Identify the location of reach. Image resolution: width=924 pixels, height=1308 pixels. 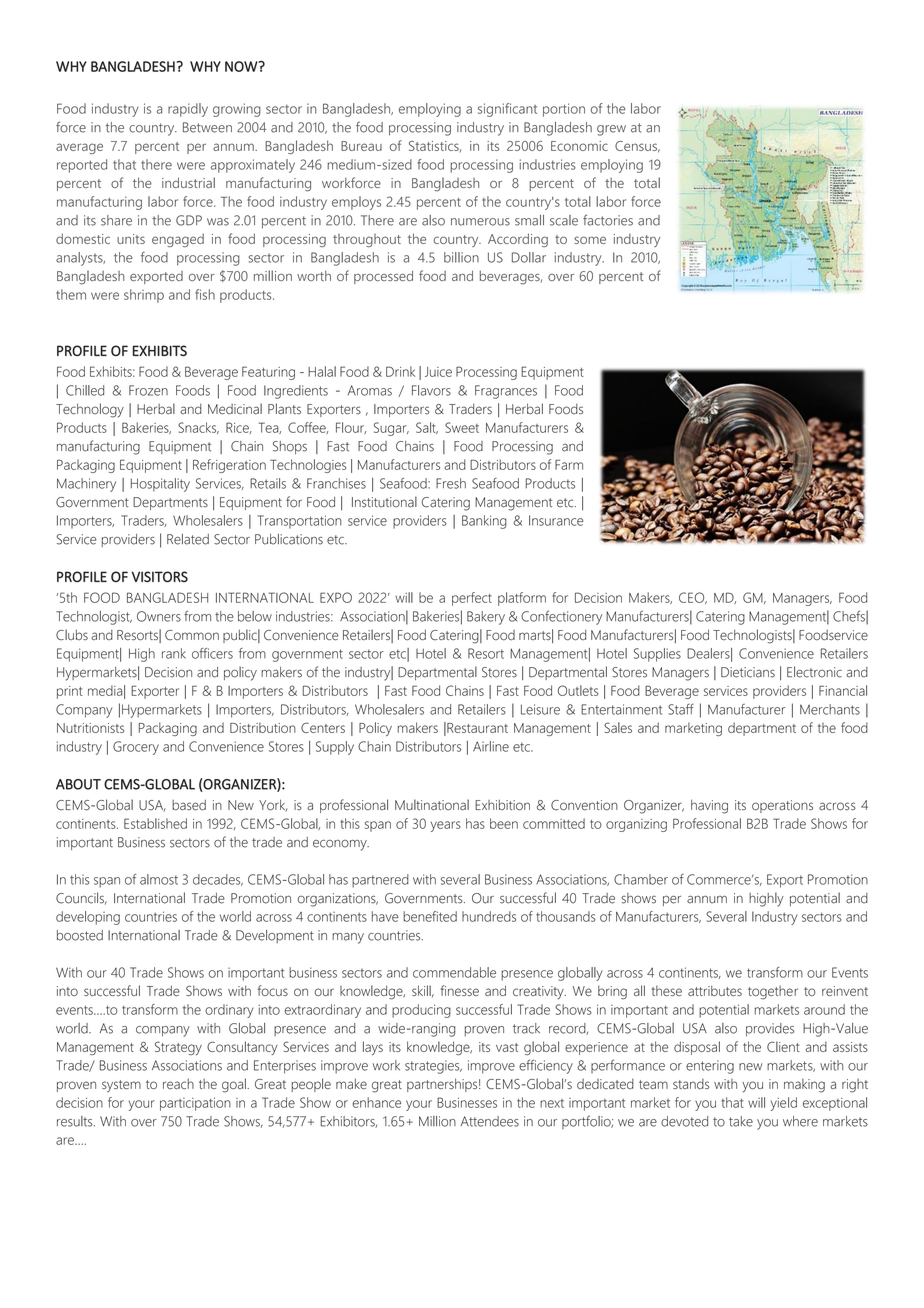
(178, 1084).
